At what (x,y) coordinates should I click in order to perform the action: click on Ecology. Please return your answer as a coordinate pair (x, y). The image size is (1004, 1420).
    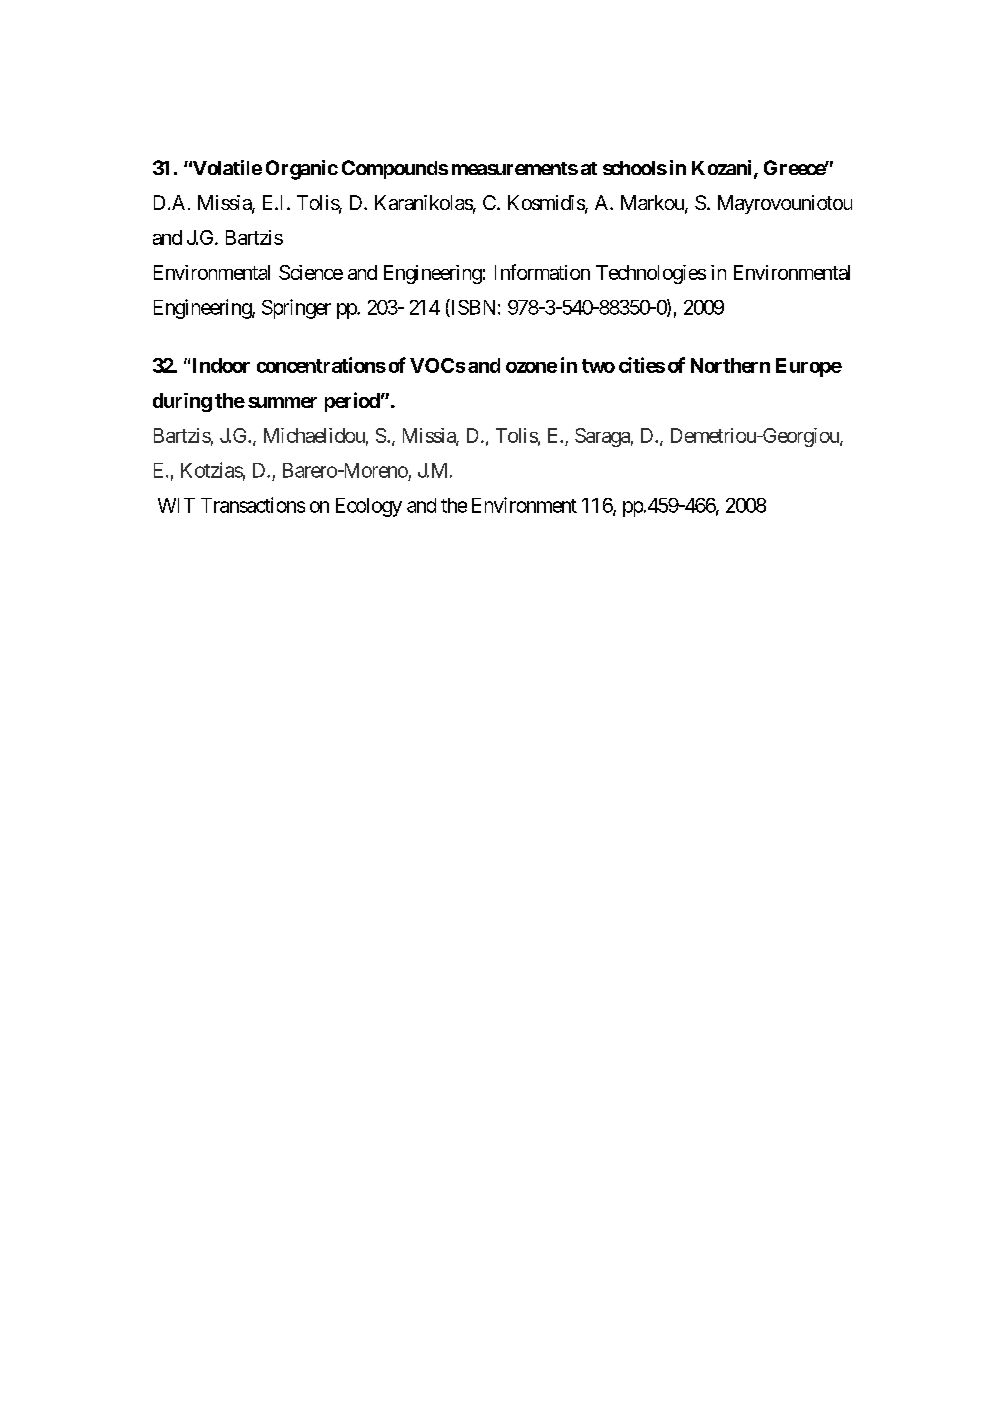
    Looking at the image, I should click on (369, 507).
